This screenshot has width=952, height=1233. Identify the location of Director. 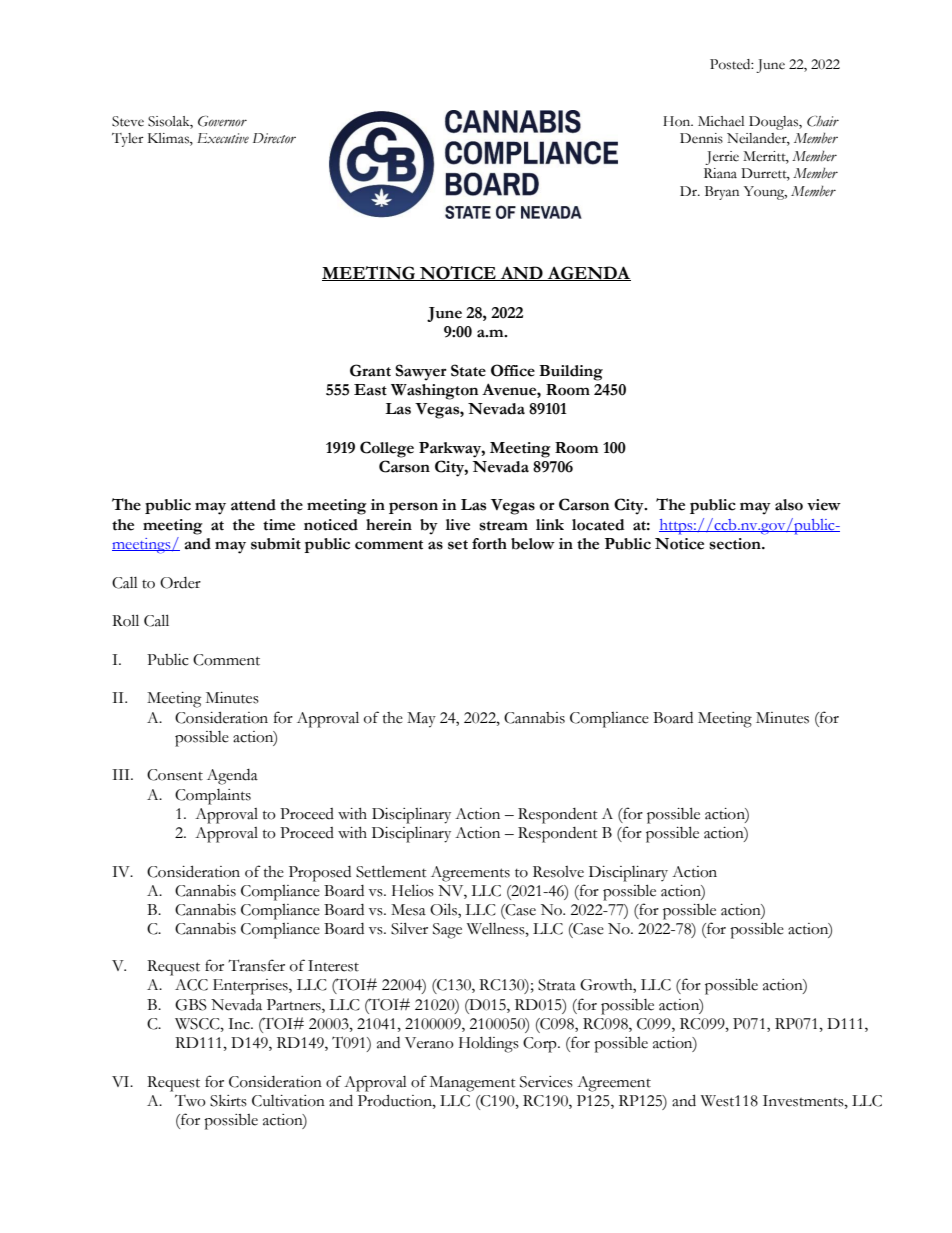
(274, 138).
